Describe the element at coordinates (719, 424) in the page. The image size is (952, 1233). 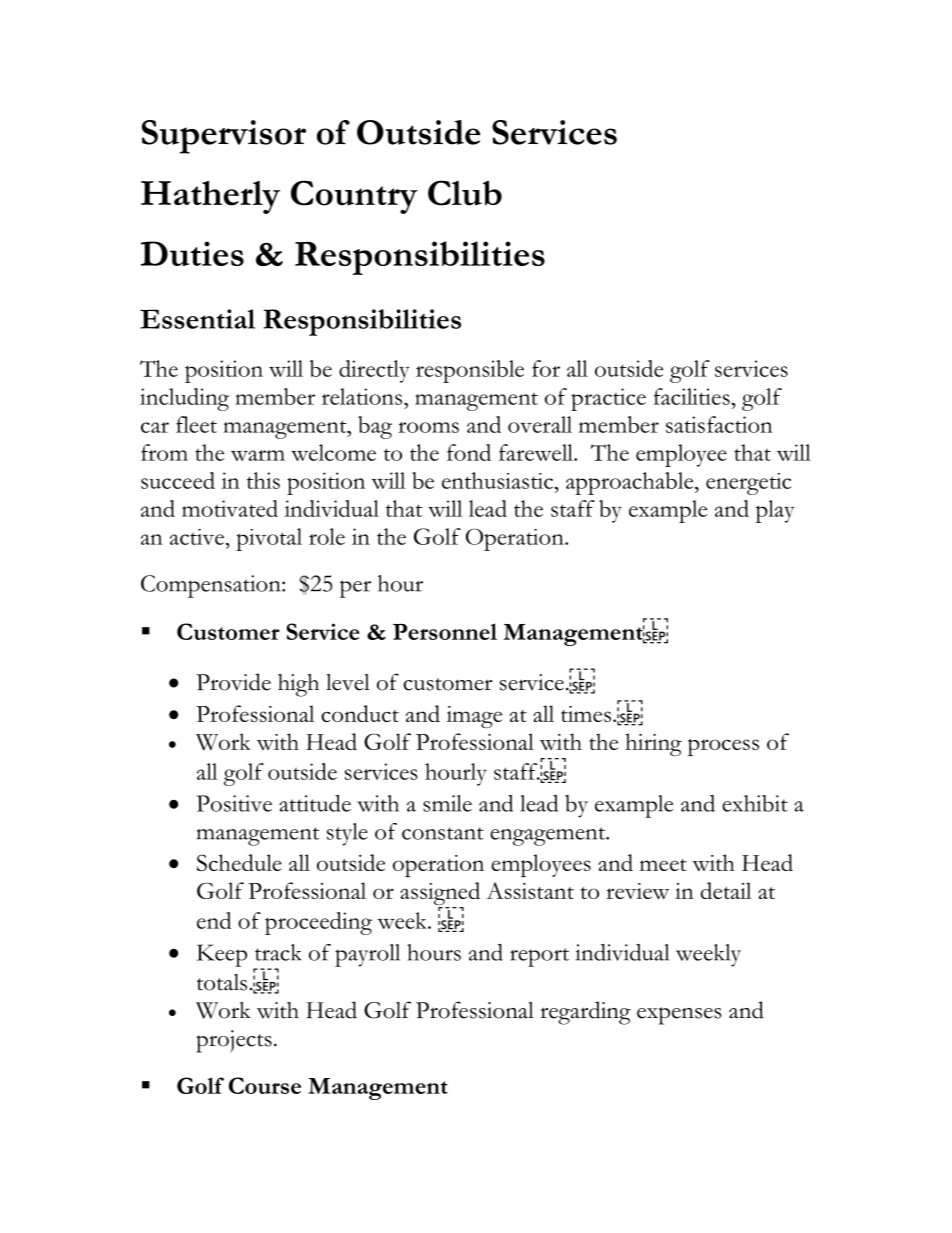
I see `satisfaction` at that location.
